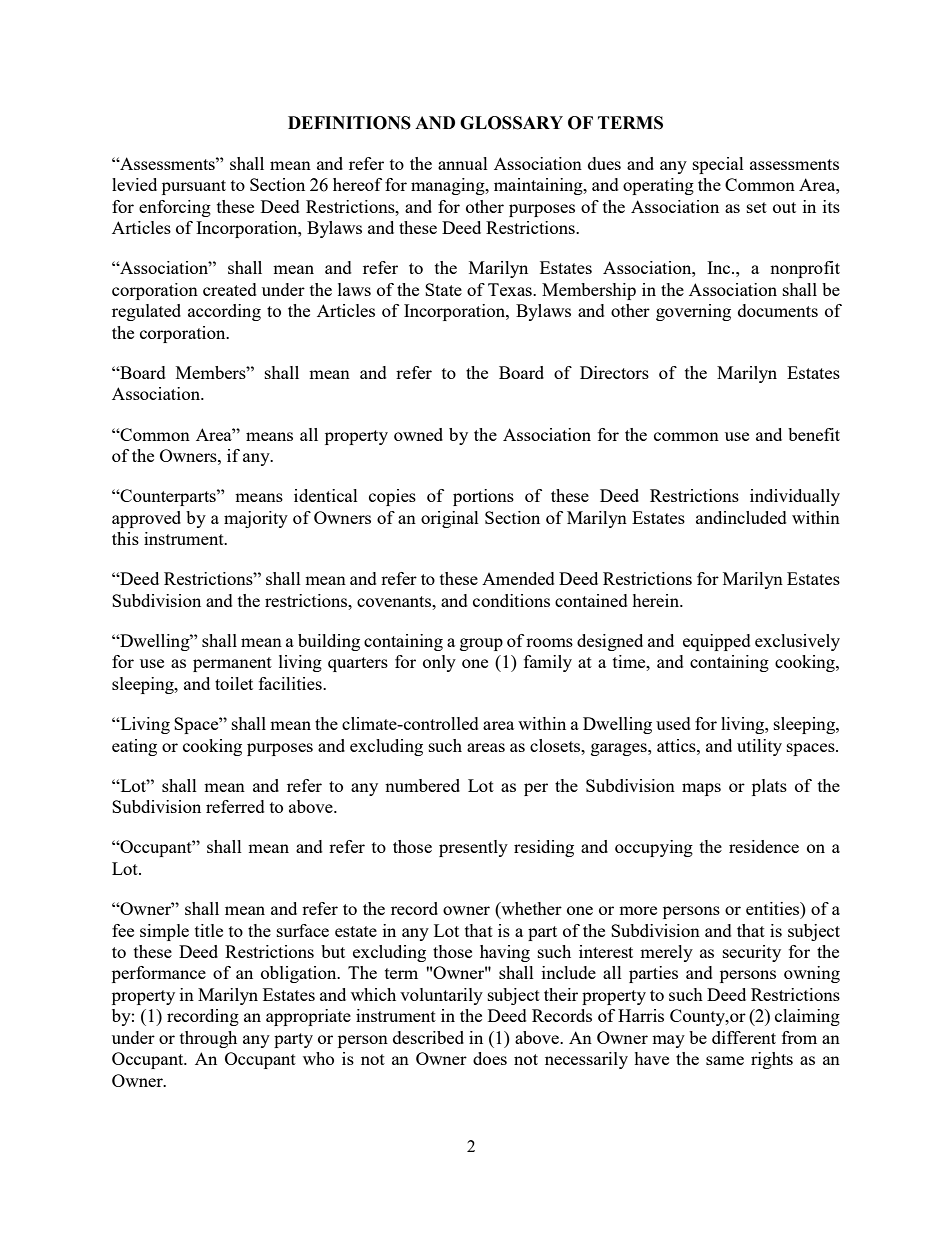  Describe the element at coordinates (194, 187) in the screenshot. I see `pursuant` at that location.
